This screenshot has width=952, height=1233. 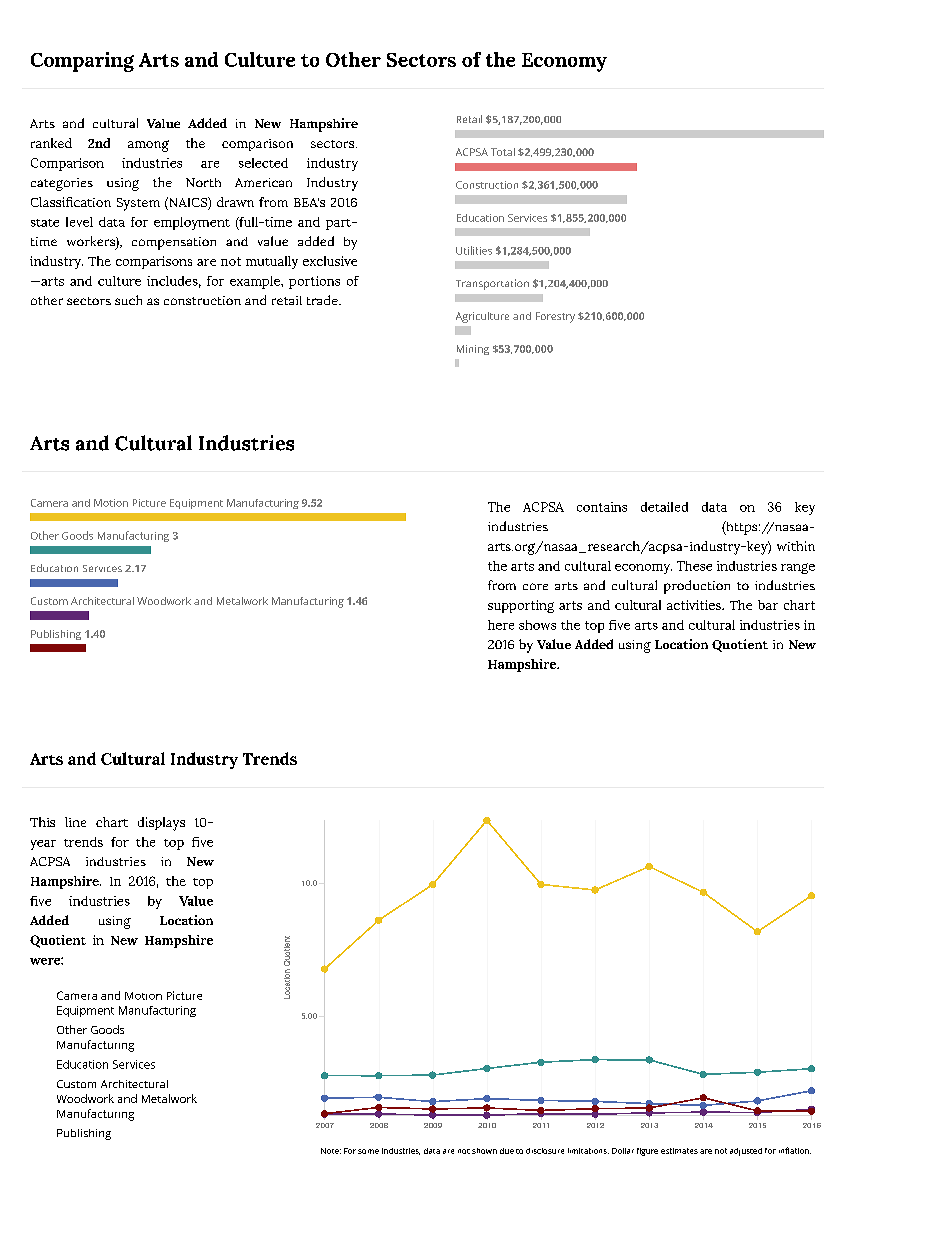 What do you see at coordinates (474, 250) in the screenshot?
I see `Utilities` at bounding box center [474, 250].
